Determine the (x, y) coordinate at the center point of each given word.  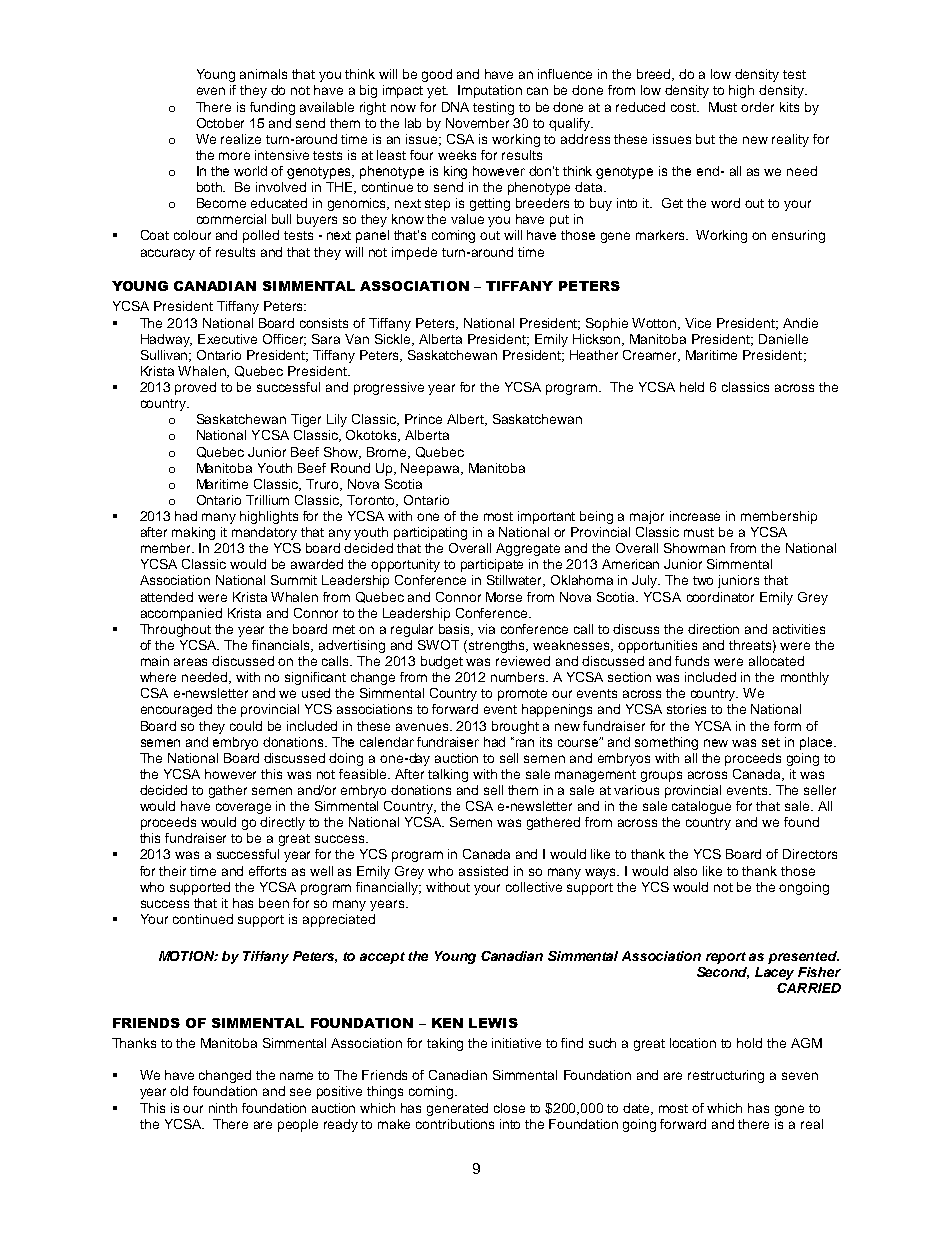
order (757, 107)
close (509, 1108)
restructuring (726, 1076)
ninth (223, 1108)
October (220, 123)
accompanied (181, 614)
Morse (504, 597)
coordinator (720, 597)
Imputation (490, 91)
